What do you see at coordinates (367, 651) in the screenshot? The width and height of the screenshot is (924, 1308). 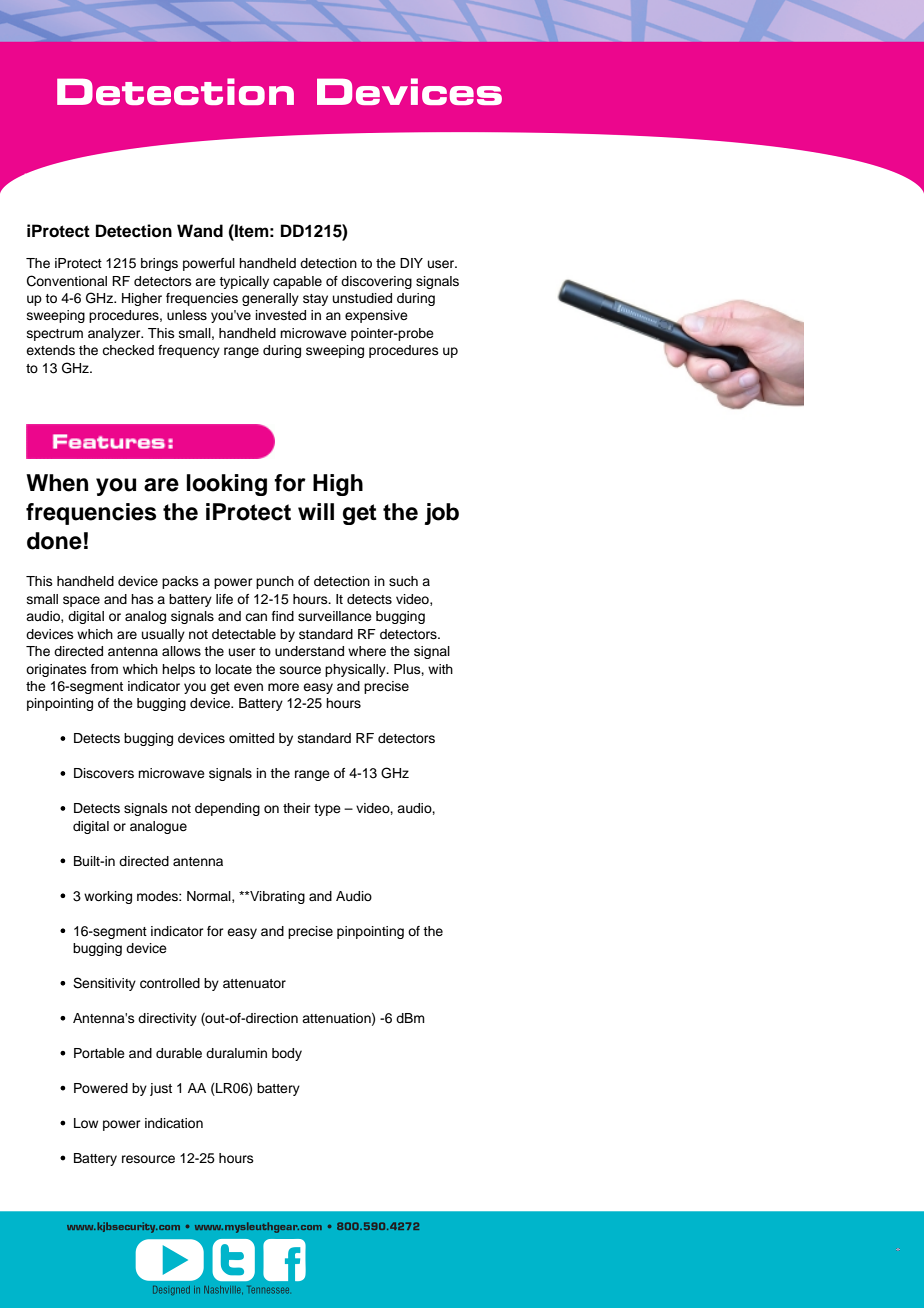 I see `where` at bounding box center [367, 651].
